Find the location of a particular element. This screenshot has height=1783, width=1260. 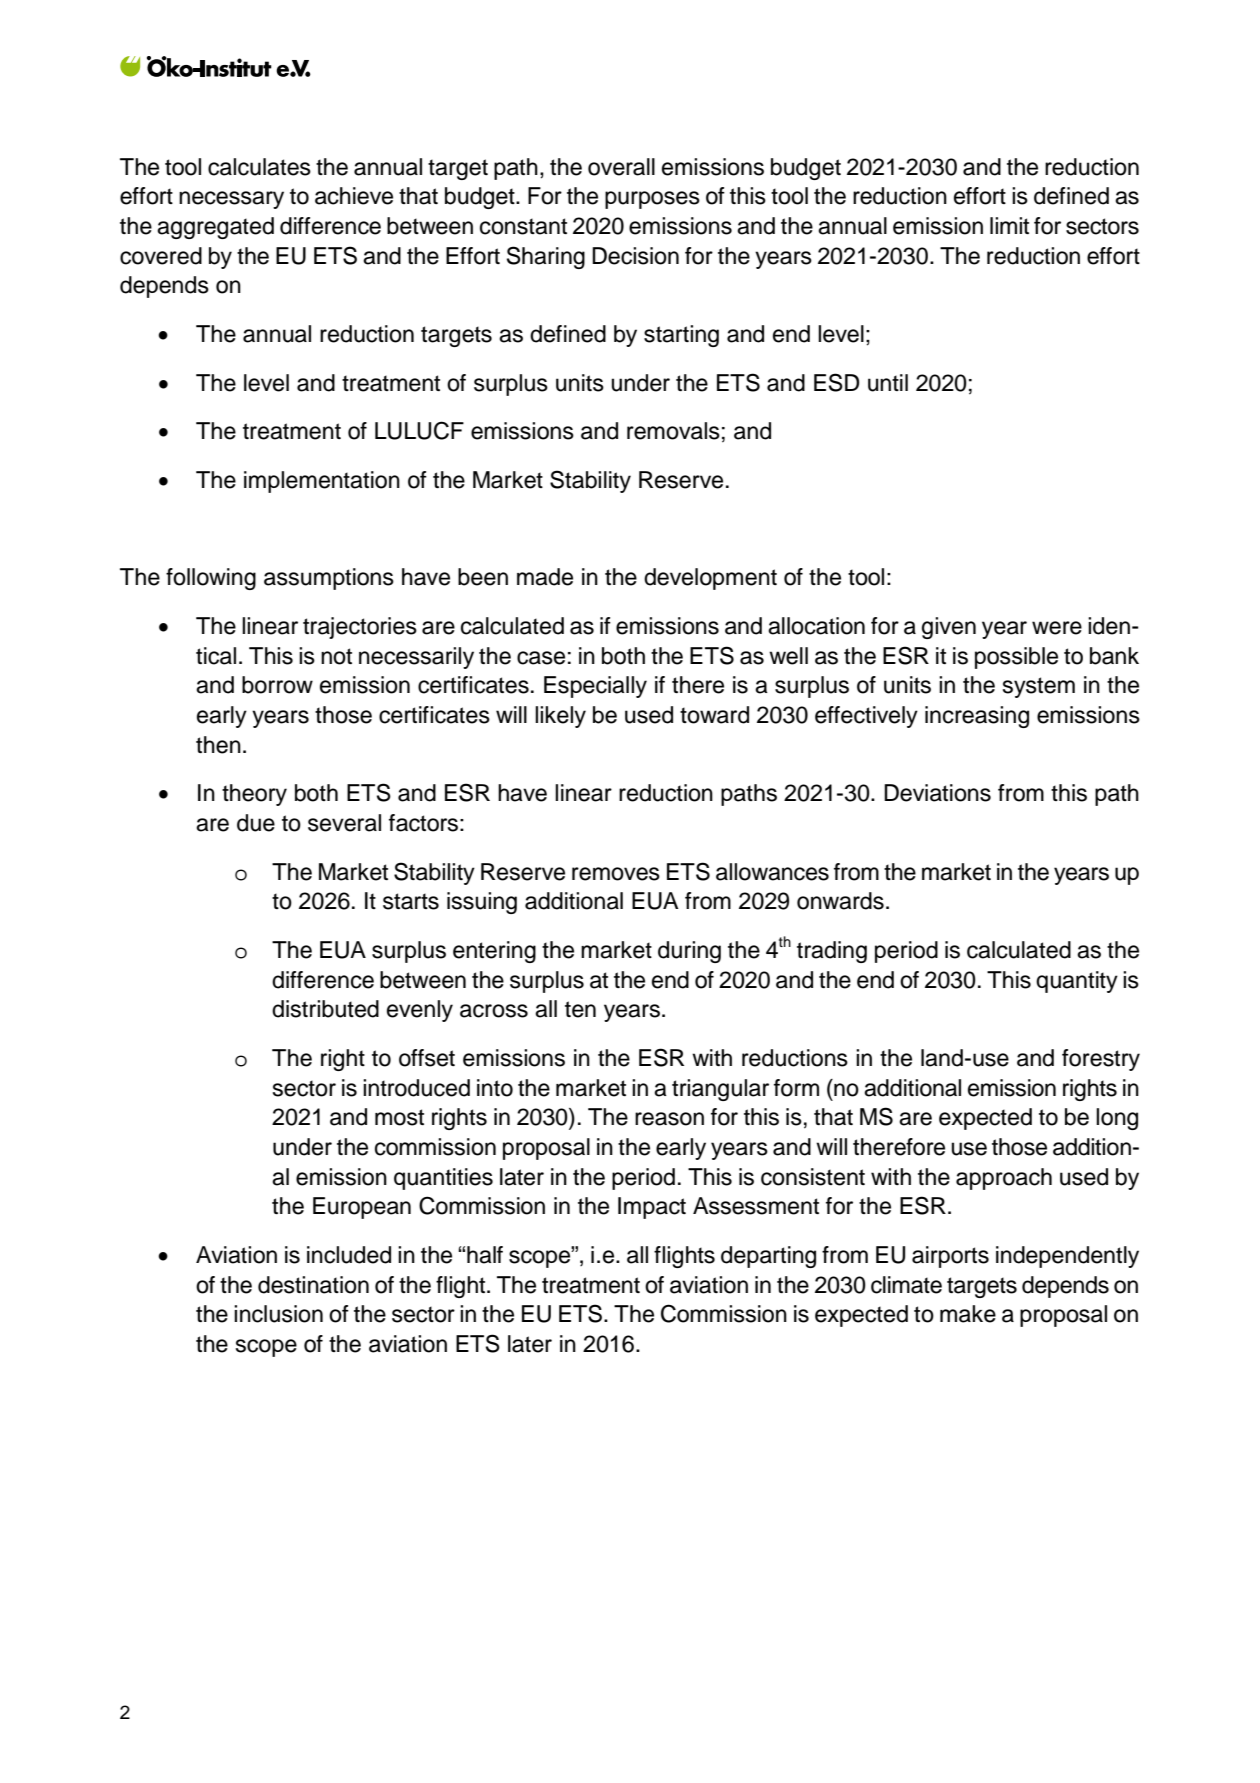

development is located at coordinates (710, 579).
